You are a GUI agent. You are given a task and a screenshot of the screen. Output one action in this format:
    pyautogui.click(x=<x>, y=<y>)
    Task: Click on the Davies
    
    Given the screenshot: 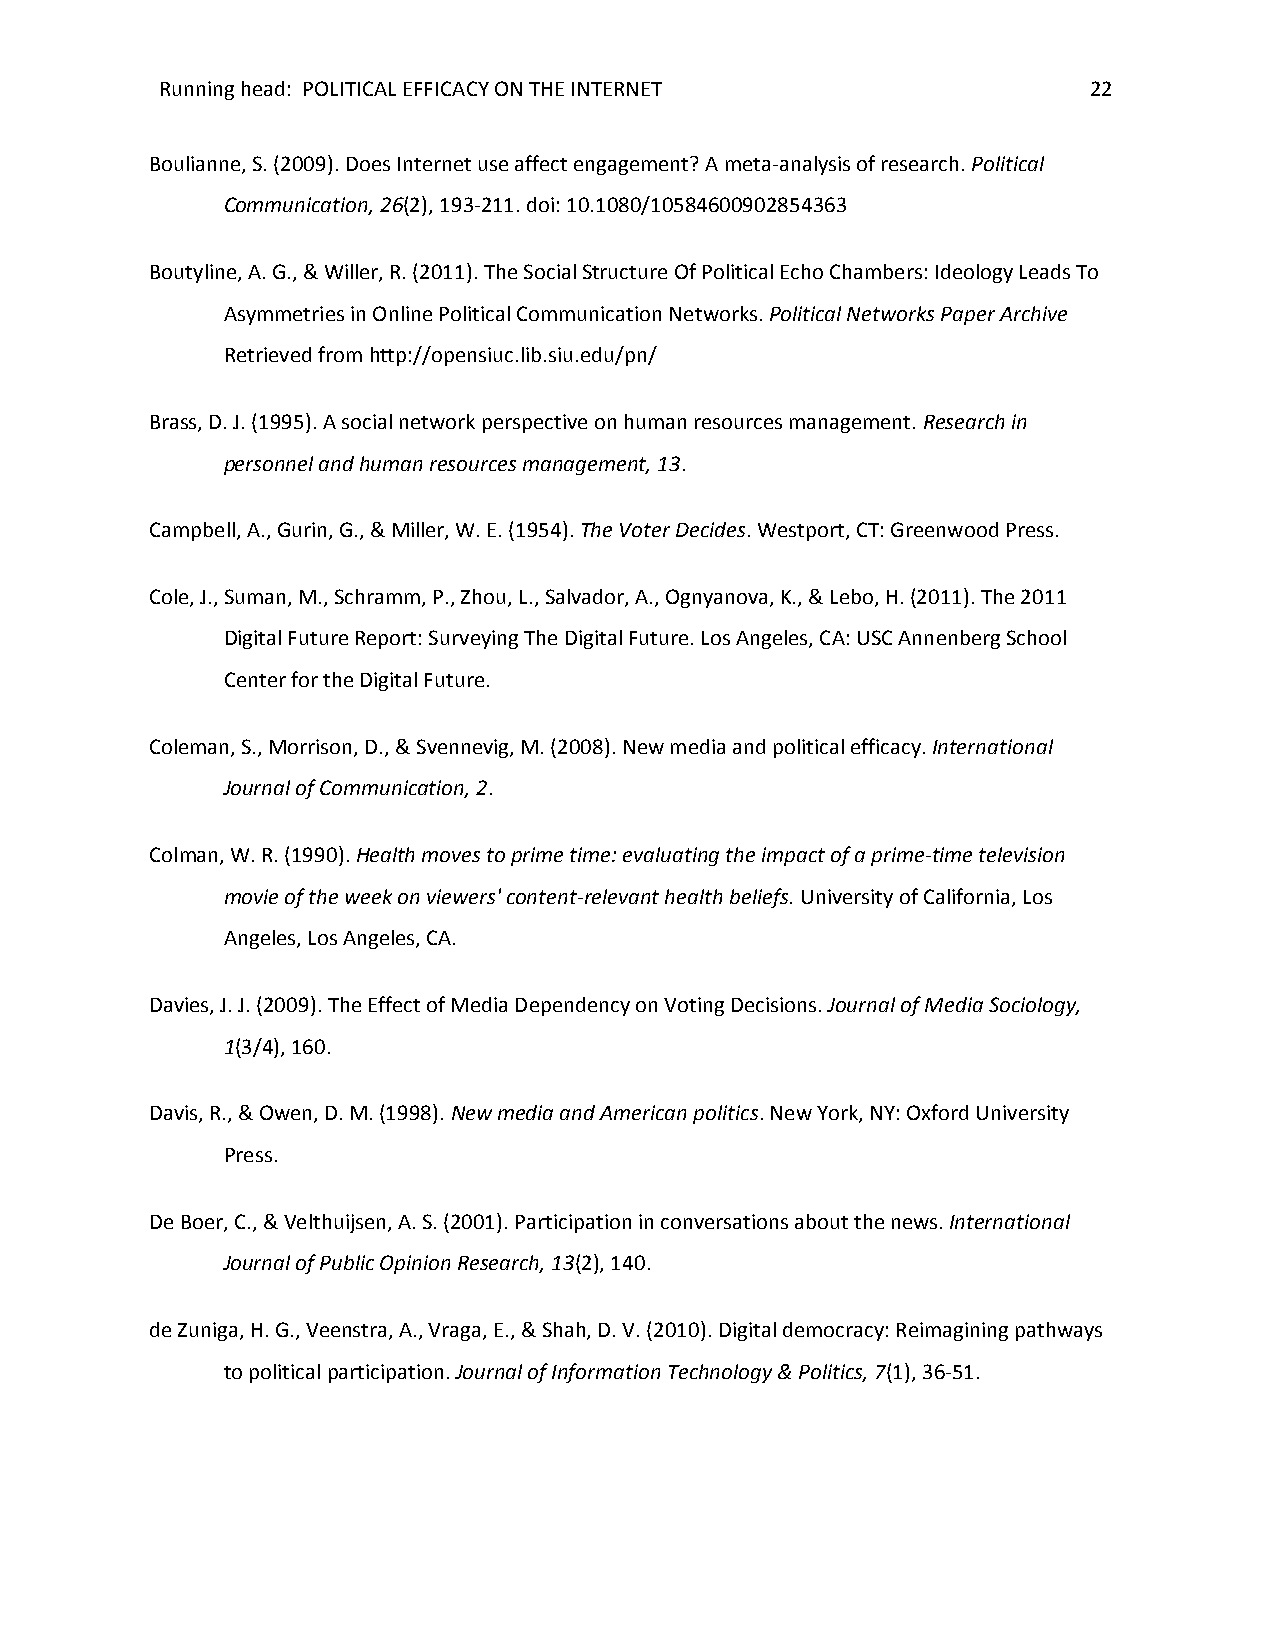 What is the action you would take?
    pyautogui.click(x=181, y=1006)
